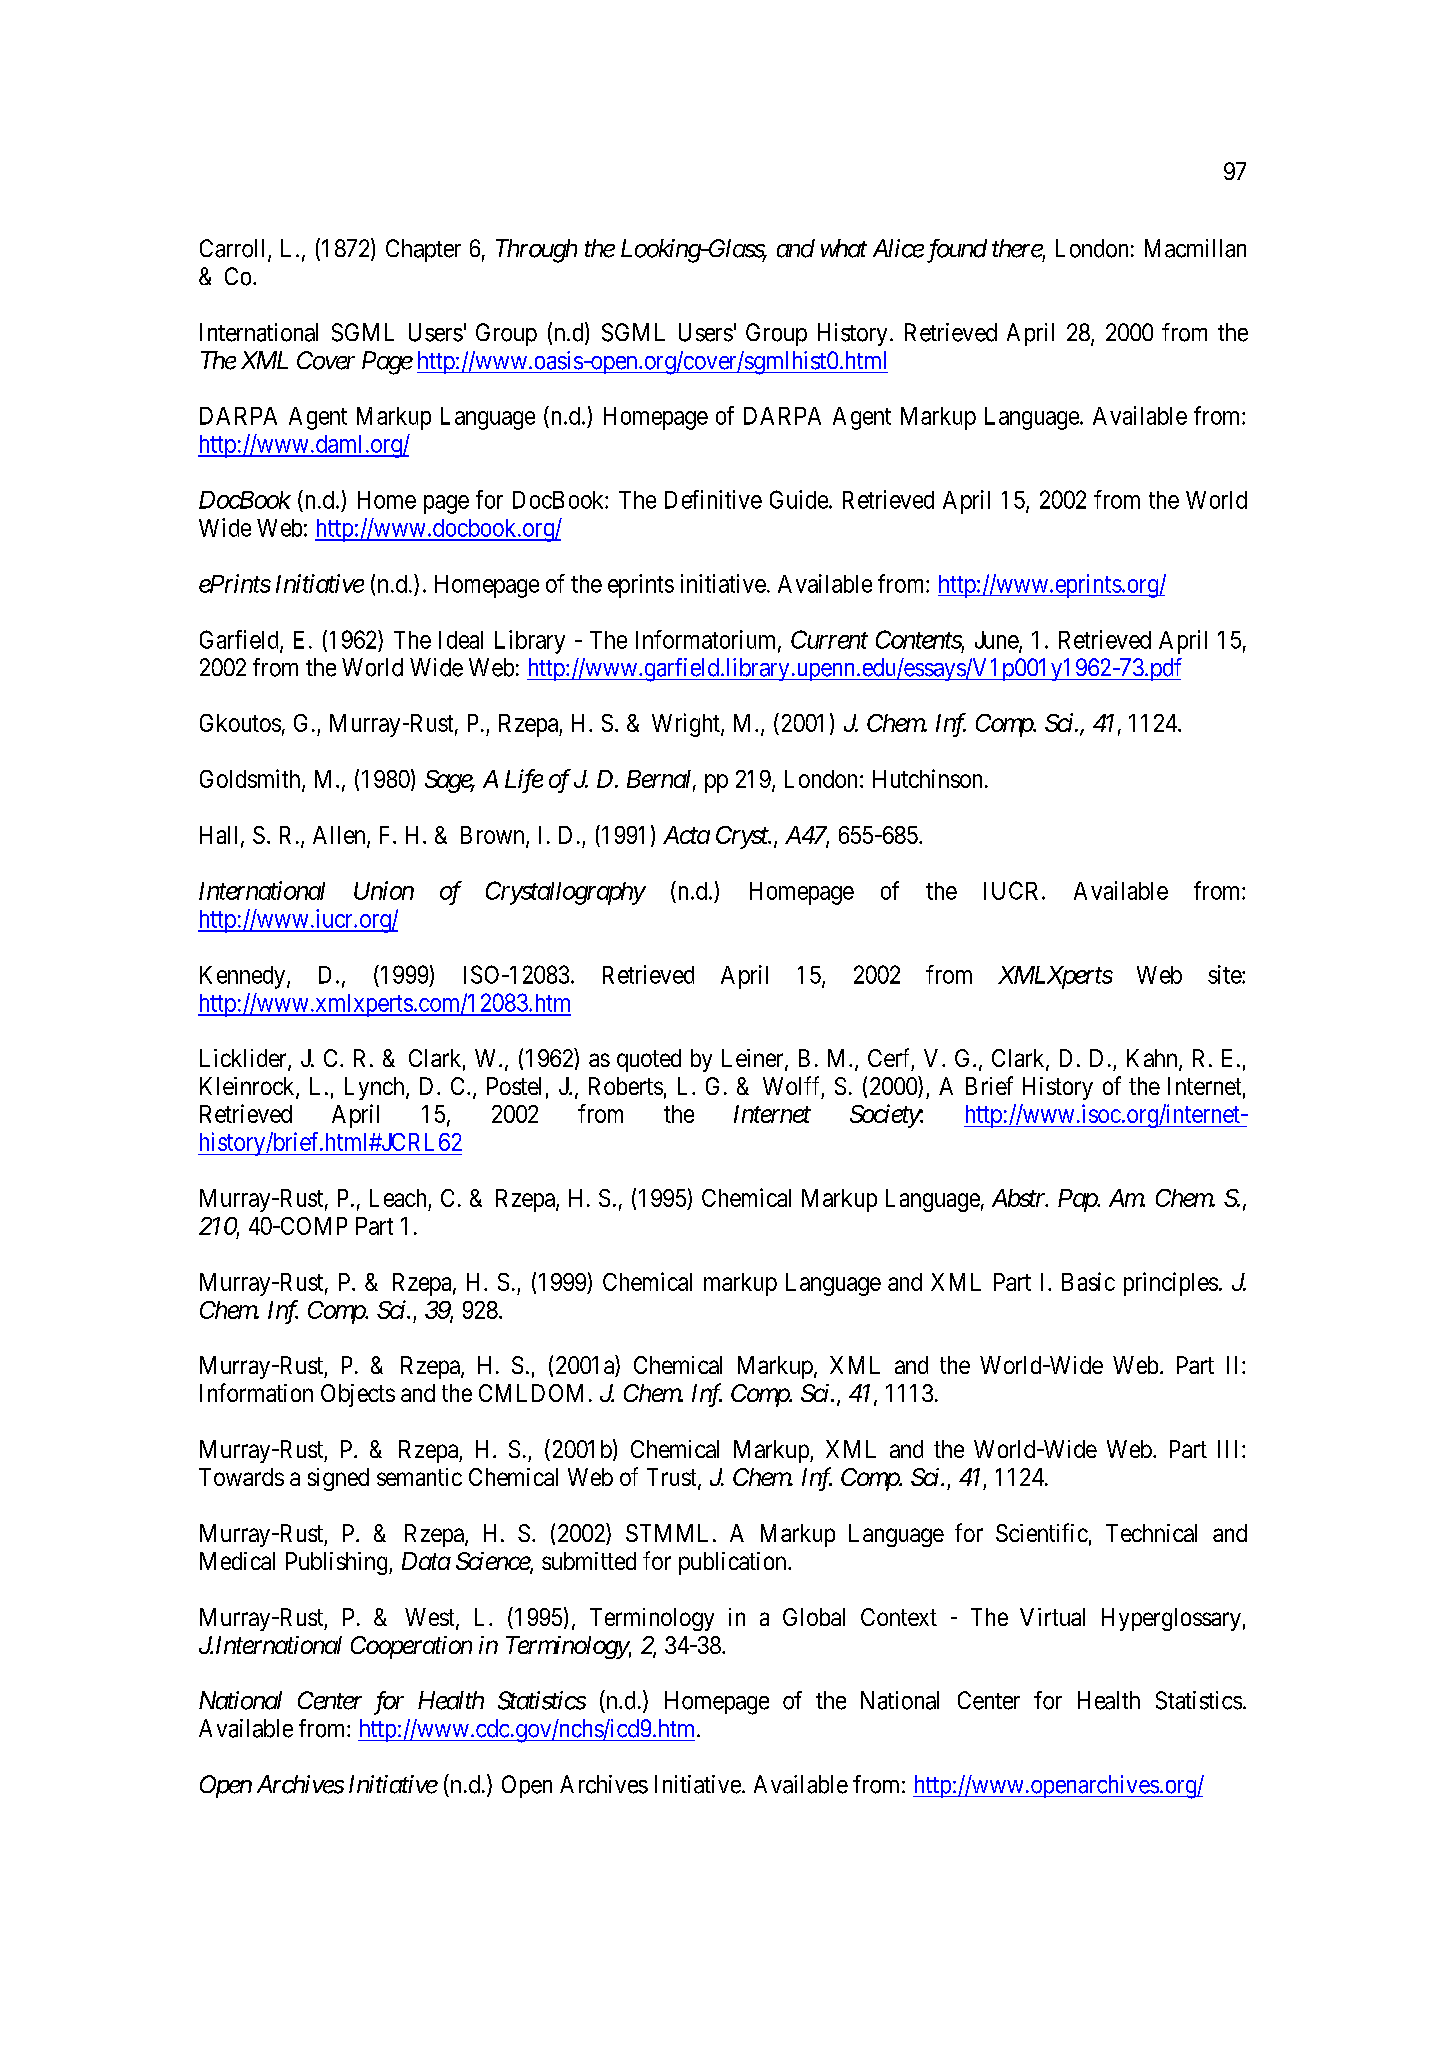  Describe the element at coordinates (713, 499) in the screenshot. I see `Definitive` at that location.
